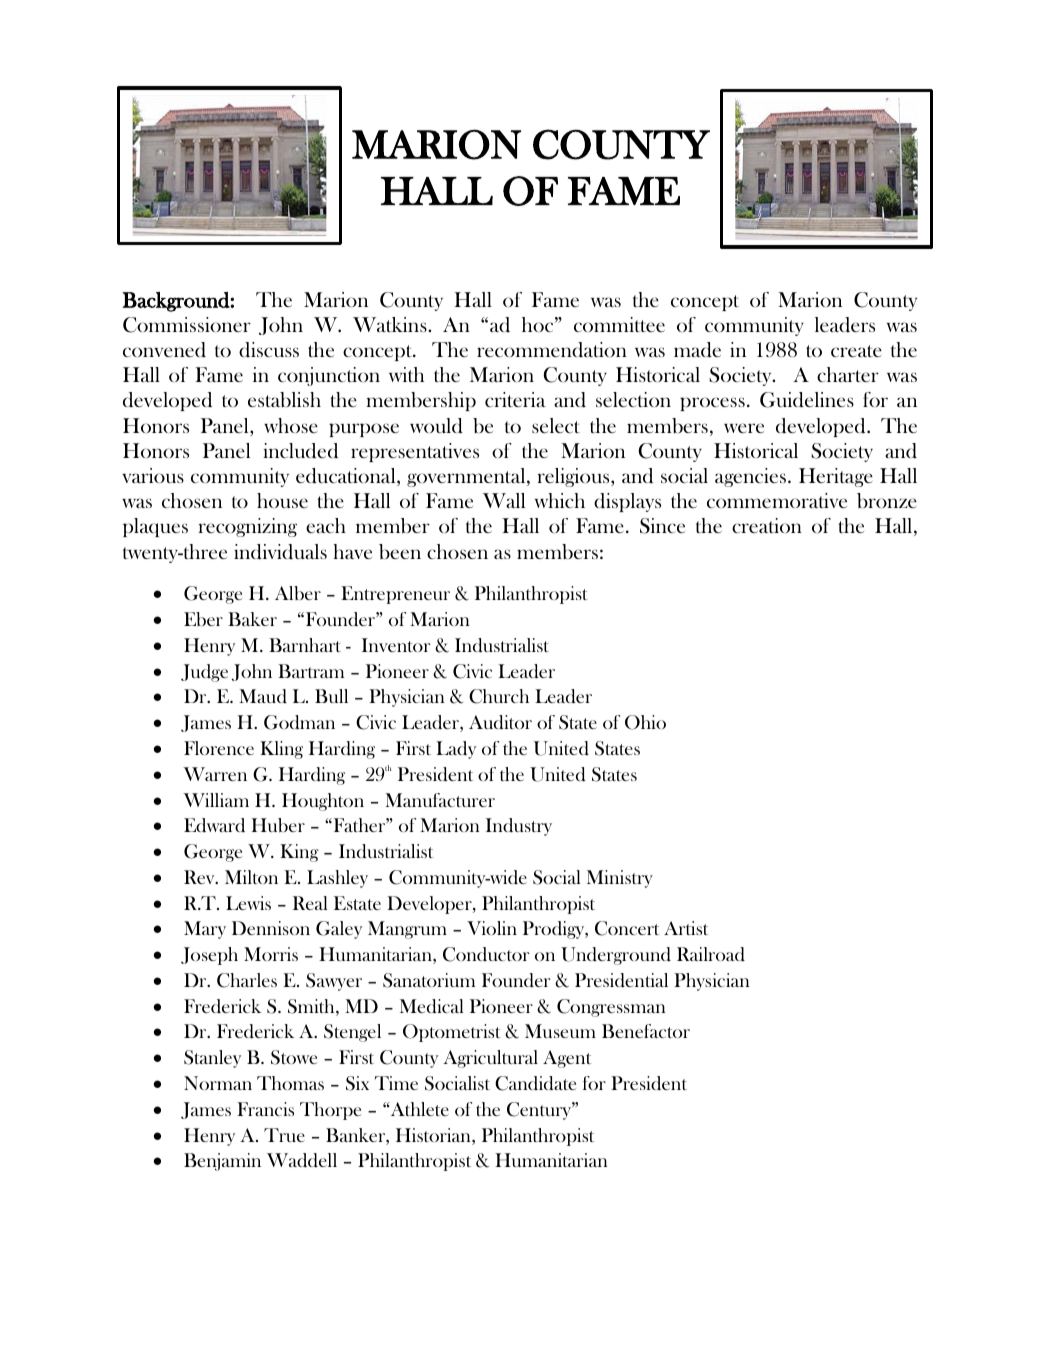 The width and height of the page is (1040, 1345). Describe the element at coordinates (269, 350) in the page. I see `discuss` at that location.
